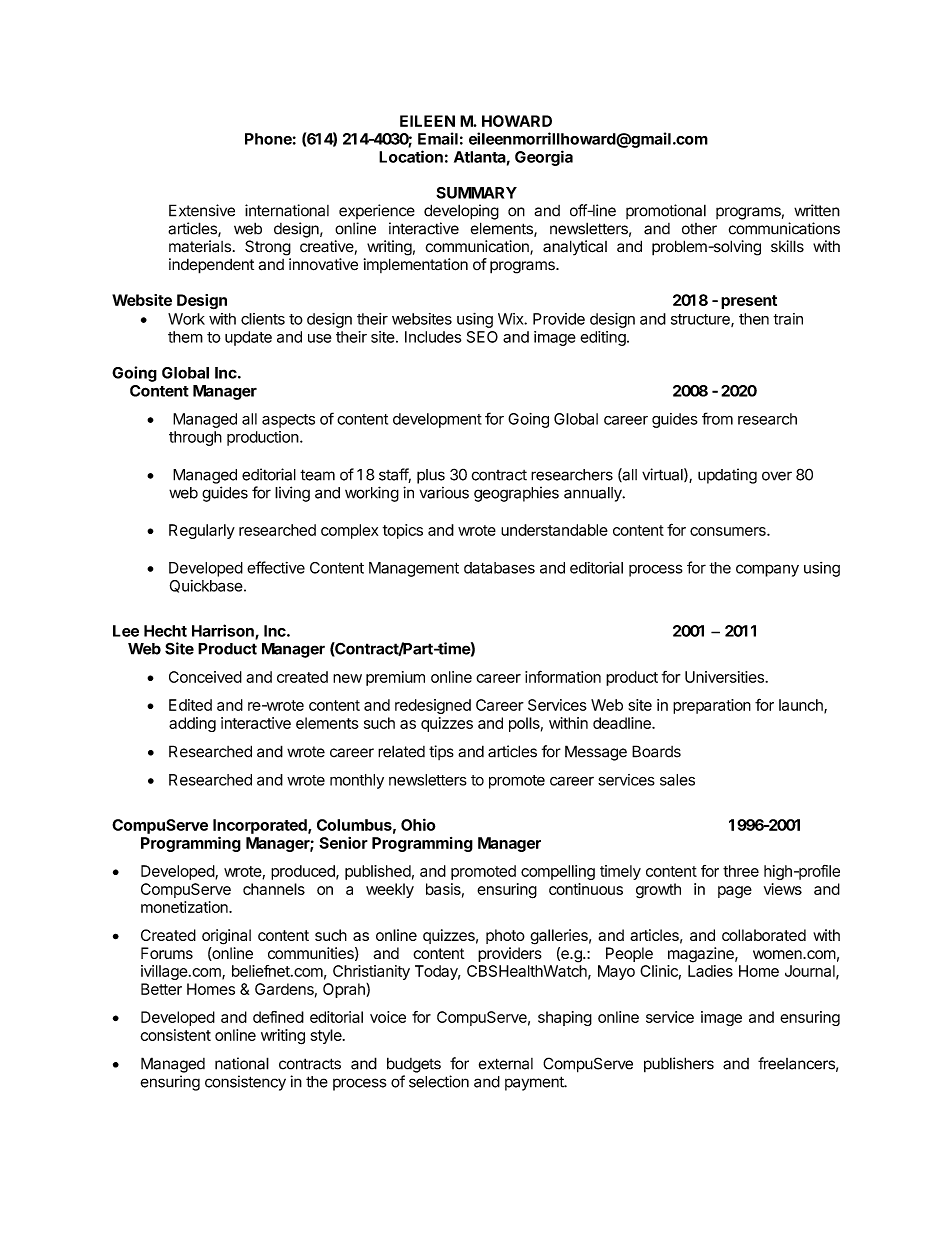  What do you see at coordinates (767, 570) in the page?
I see `company` at bounding box center [767, 570].
